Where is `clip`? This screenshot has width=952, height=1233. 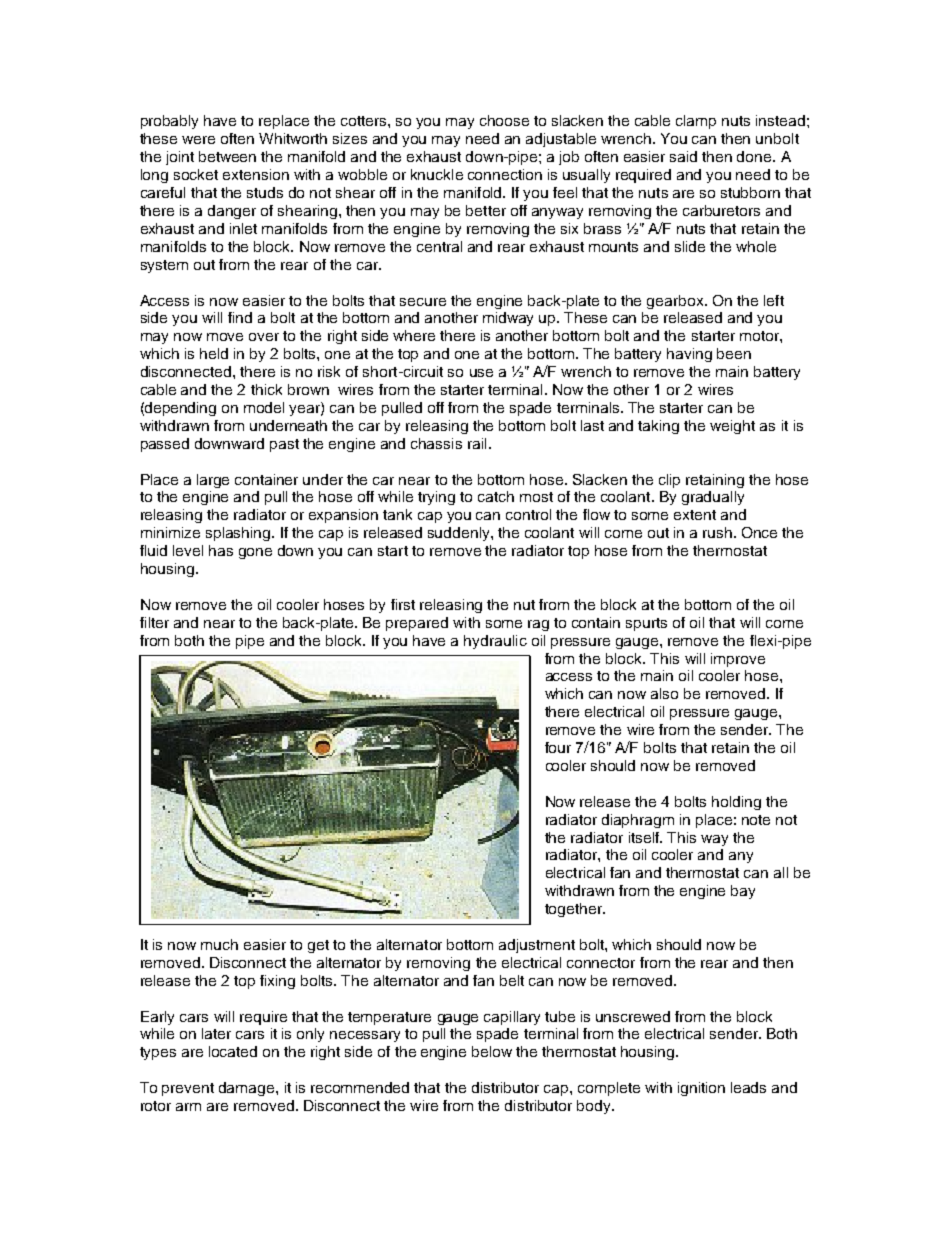
clip is located at coordinates (669, 481).
